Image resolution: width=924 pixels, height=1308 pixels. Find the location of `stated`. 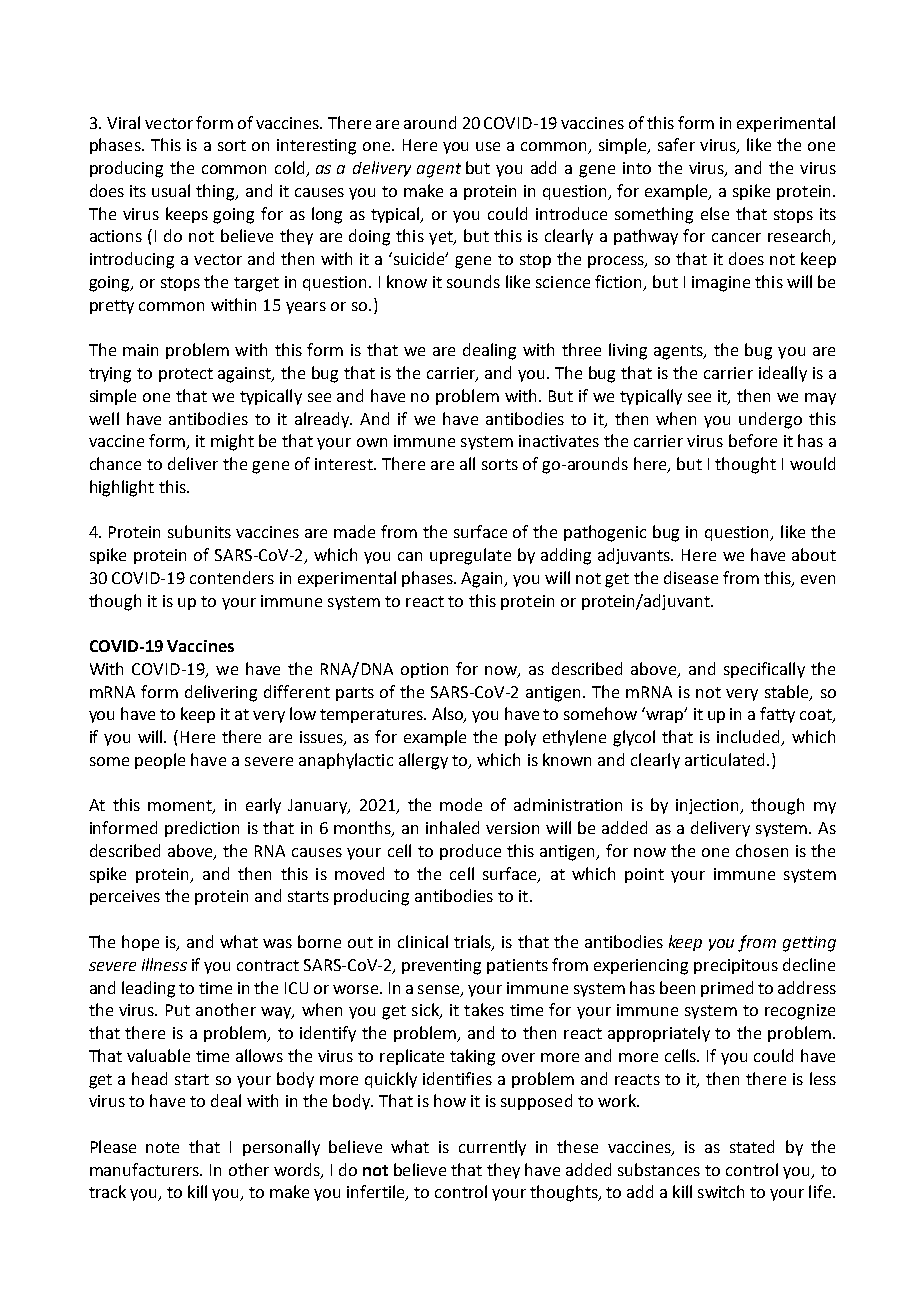

stated is located at coordinates (752, 1146).
